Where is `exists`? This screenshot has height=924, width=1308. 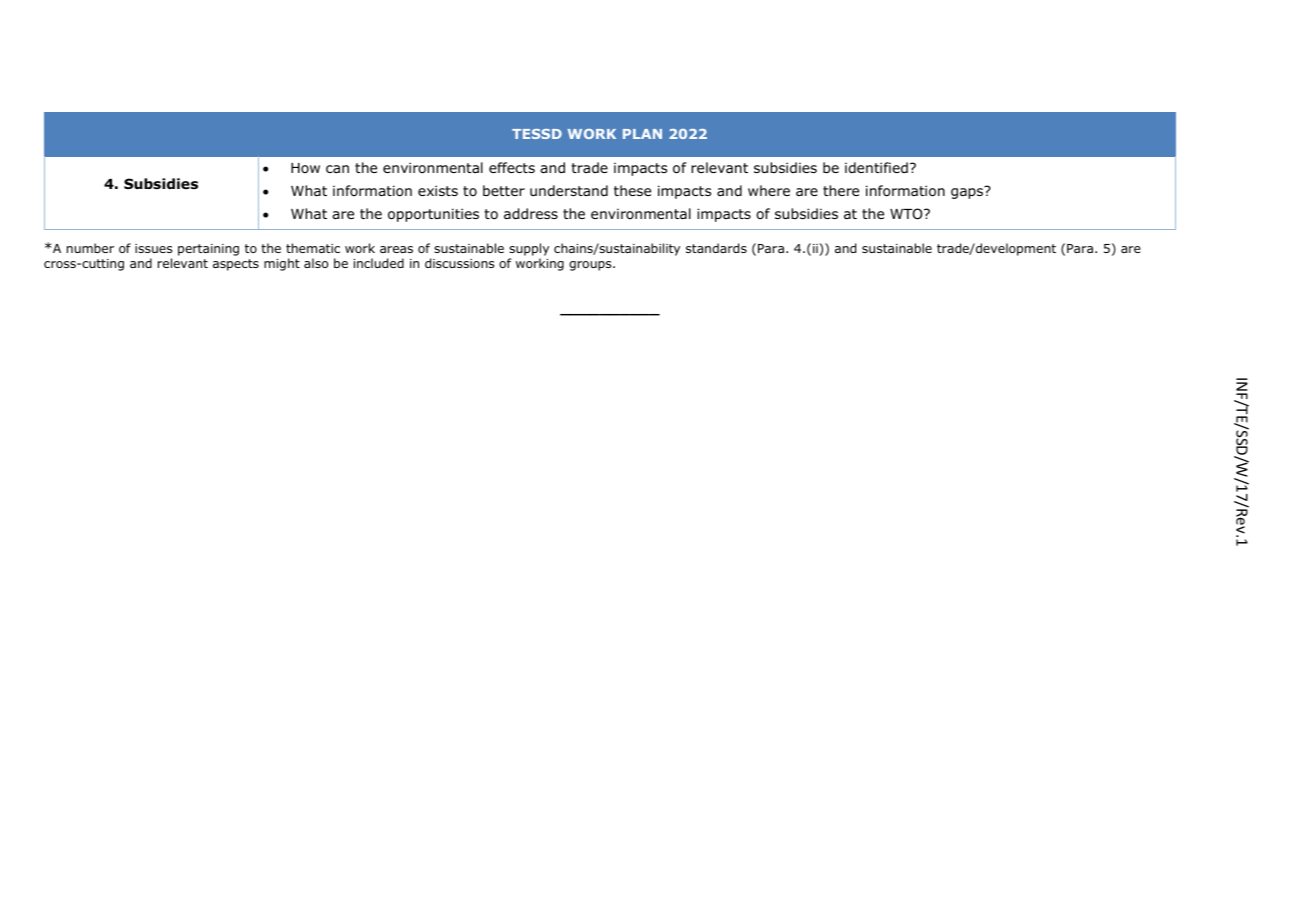 exists is located at coordinates (438, 190).
